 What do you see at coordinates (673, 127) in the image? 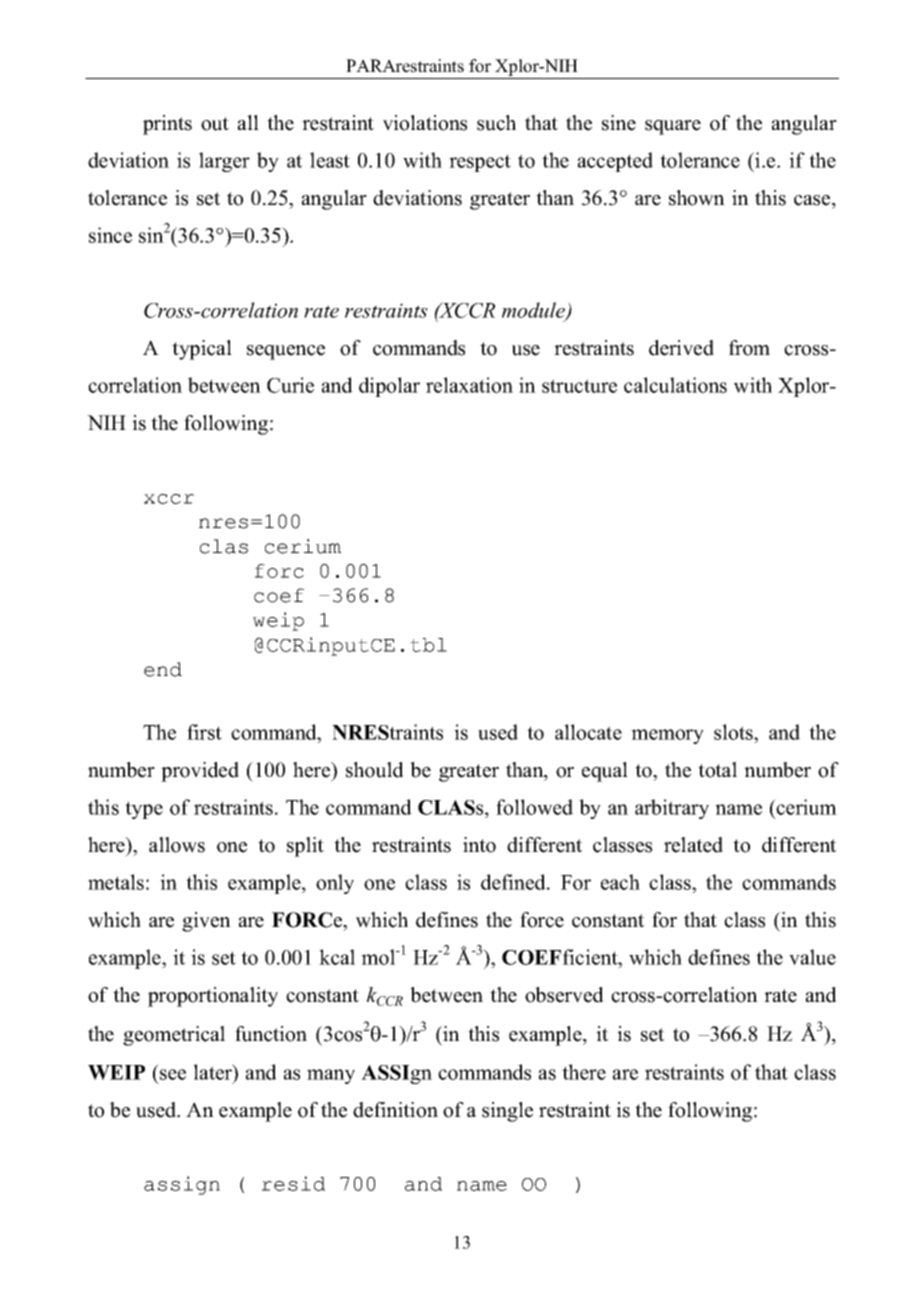
I see `square` at bounding box center [673, 127].
